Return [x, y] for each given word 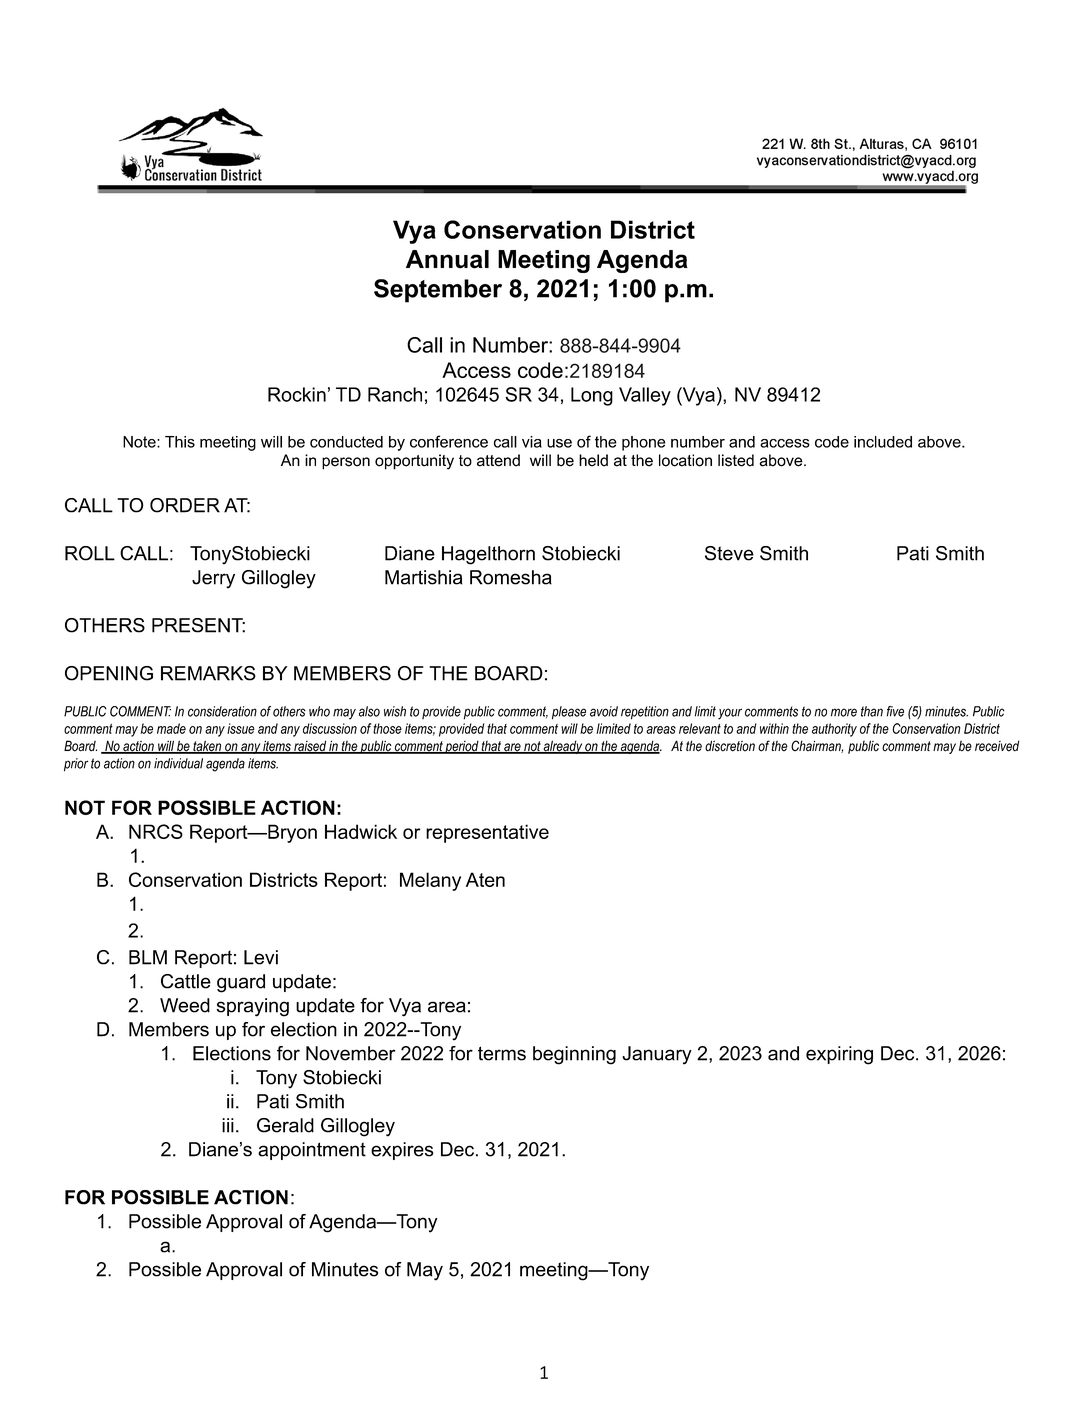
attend [498, 460]
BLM [148, 957]
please [569, 713]
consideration [222, 711]
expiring [839, 1055]
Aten [485, 879]
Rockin [297, 394]
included [883, 442]
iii [228, 1125]
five [895, 711]
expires [402, 1151]
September [438, 291]
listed [736, 460]
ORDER [185, 505]
